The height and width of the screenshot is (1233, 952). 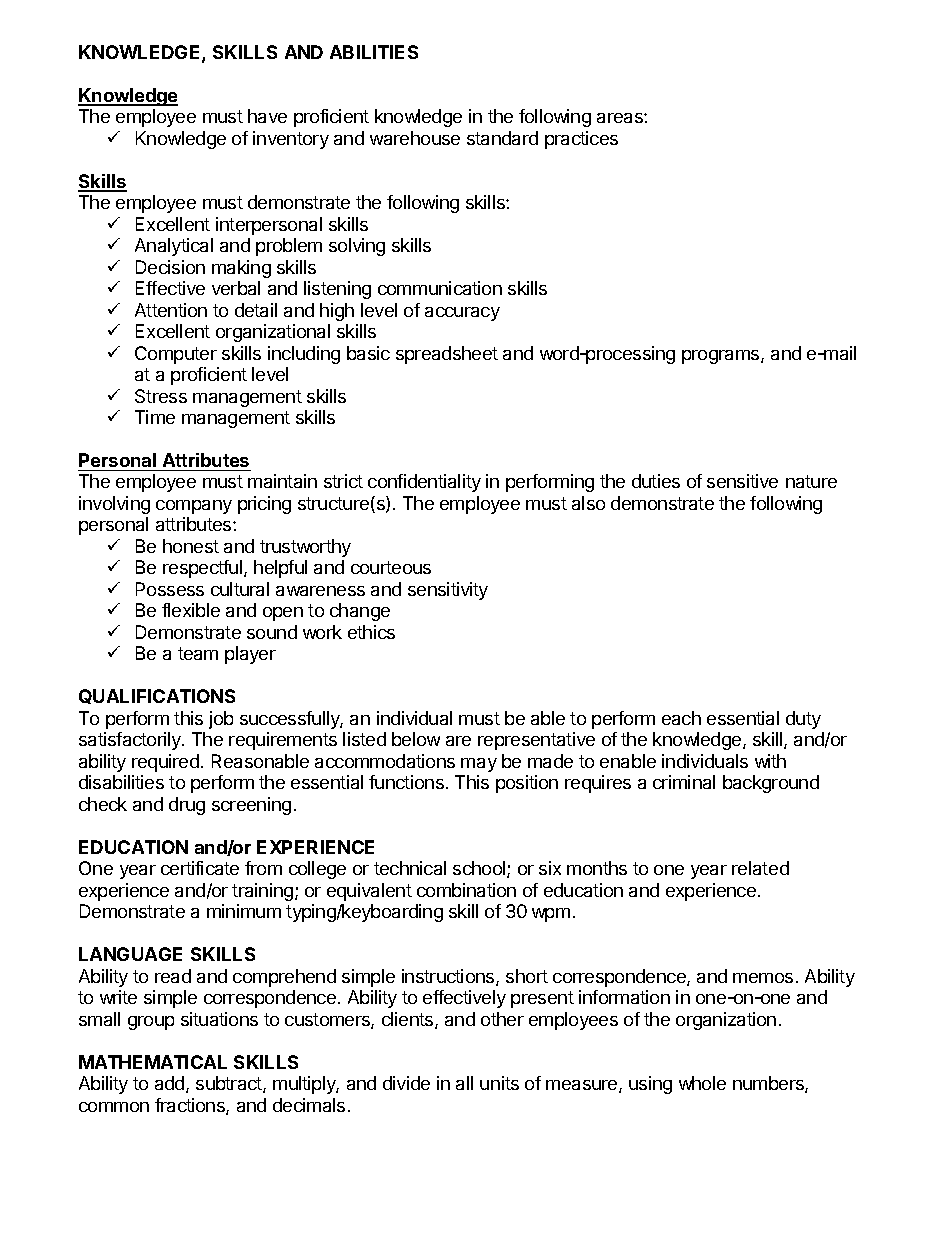 I want to click on certificate, so click(x=200, y=868).
